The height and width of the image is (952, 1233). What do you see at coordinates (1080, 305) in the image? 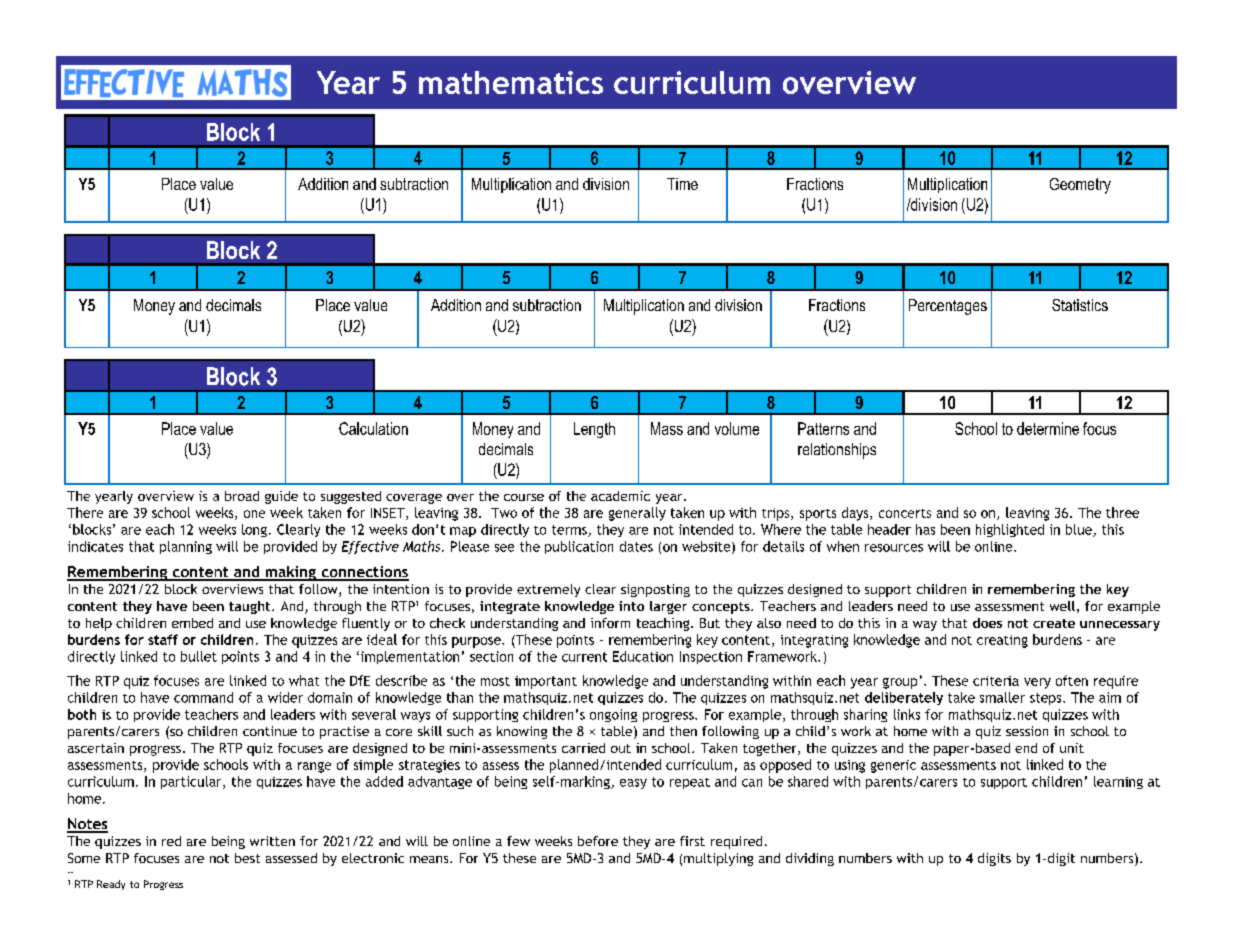
I see `Statistics` at bounding box center [1080, 305].
